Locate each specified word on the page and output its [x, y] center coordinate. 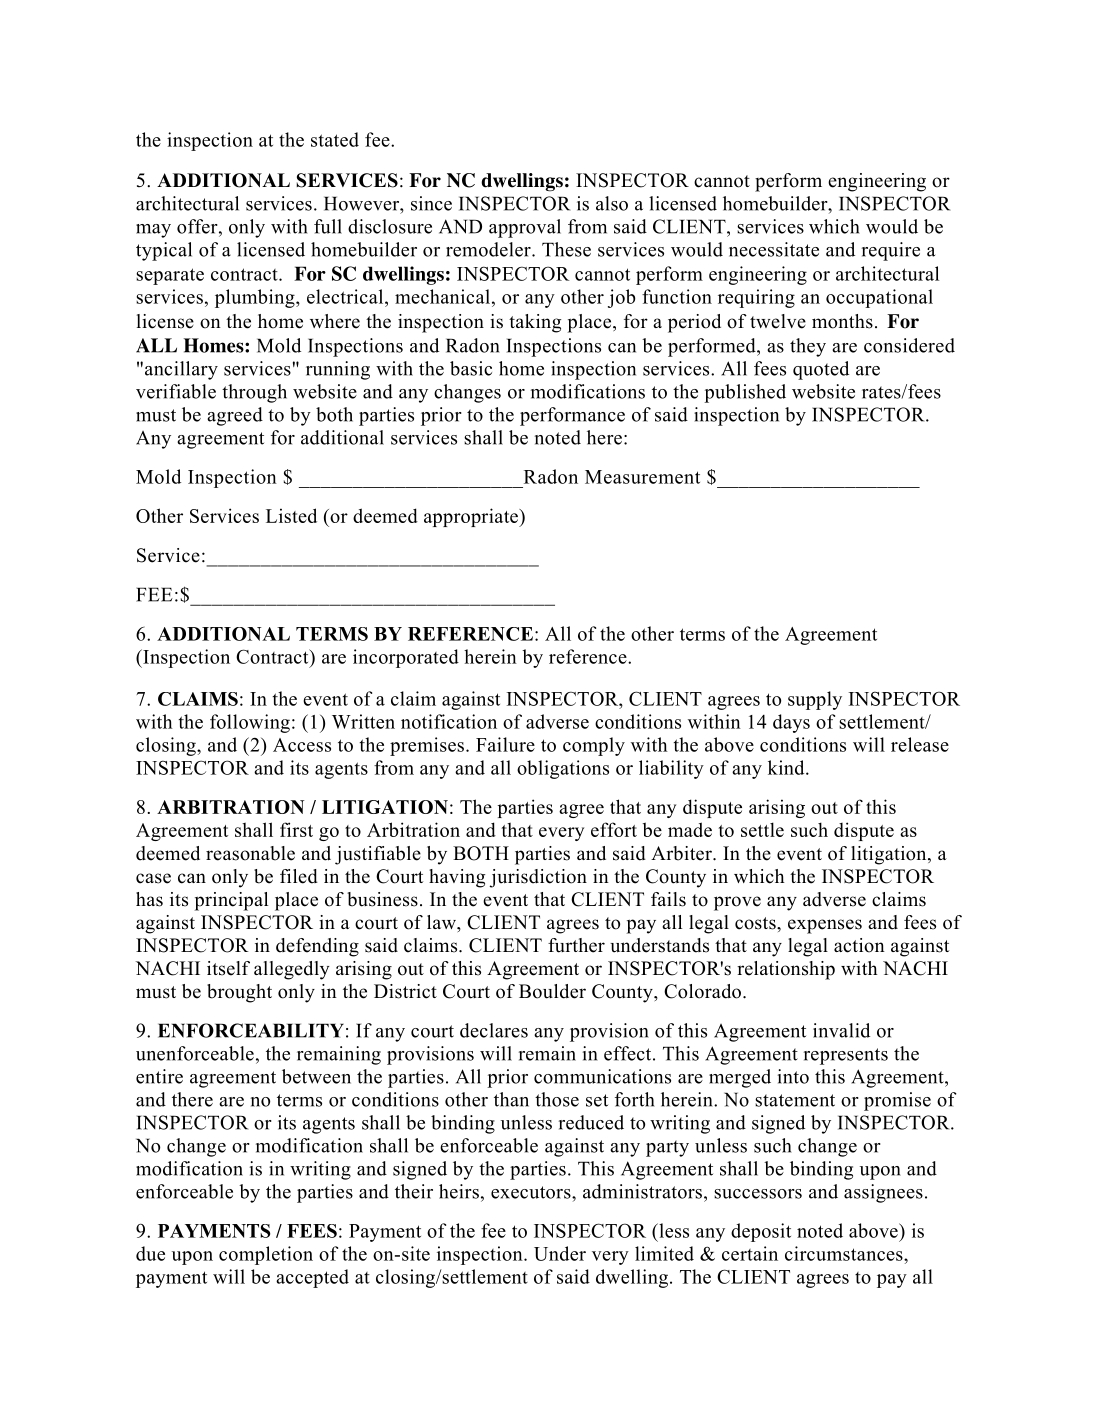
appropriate [472, 517]
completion [266, 1255]
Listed [291, 515]
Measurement [642, 477]
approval [525, 228]
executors [532, 1192]
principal [231, 901]
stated [335, 139]
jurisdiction [538, 878]
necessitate [774, 249]
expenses [825, 926]
